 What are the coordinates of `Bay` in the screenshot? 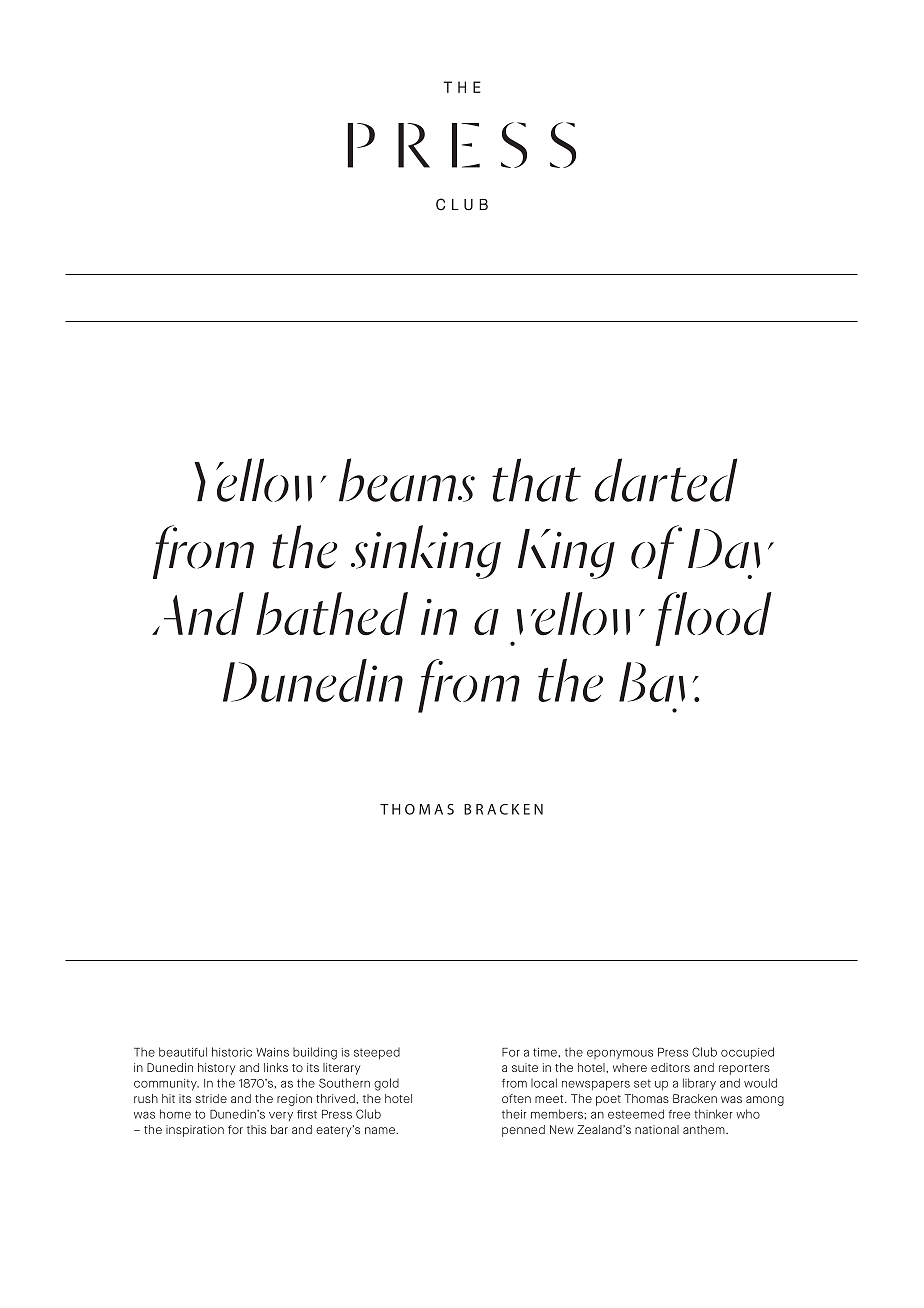 It's located at (659, 687).
